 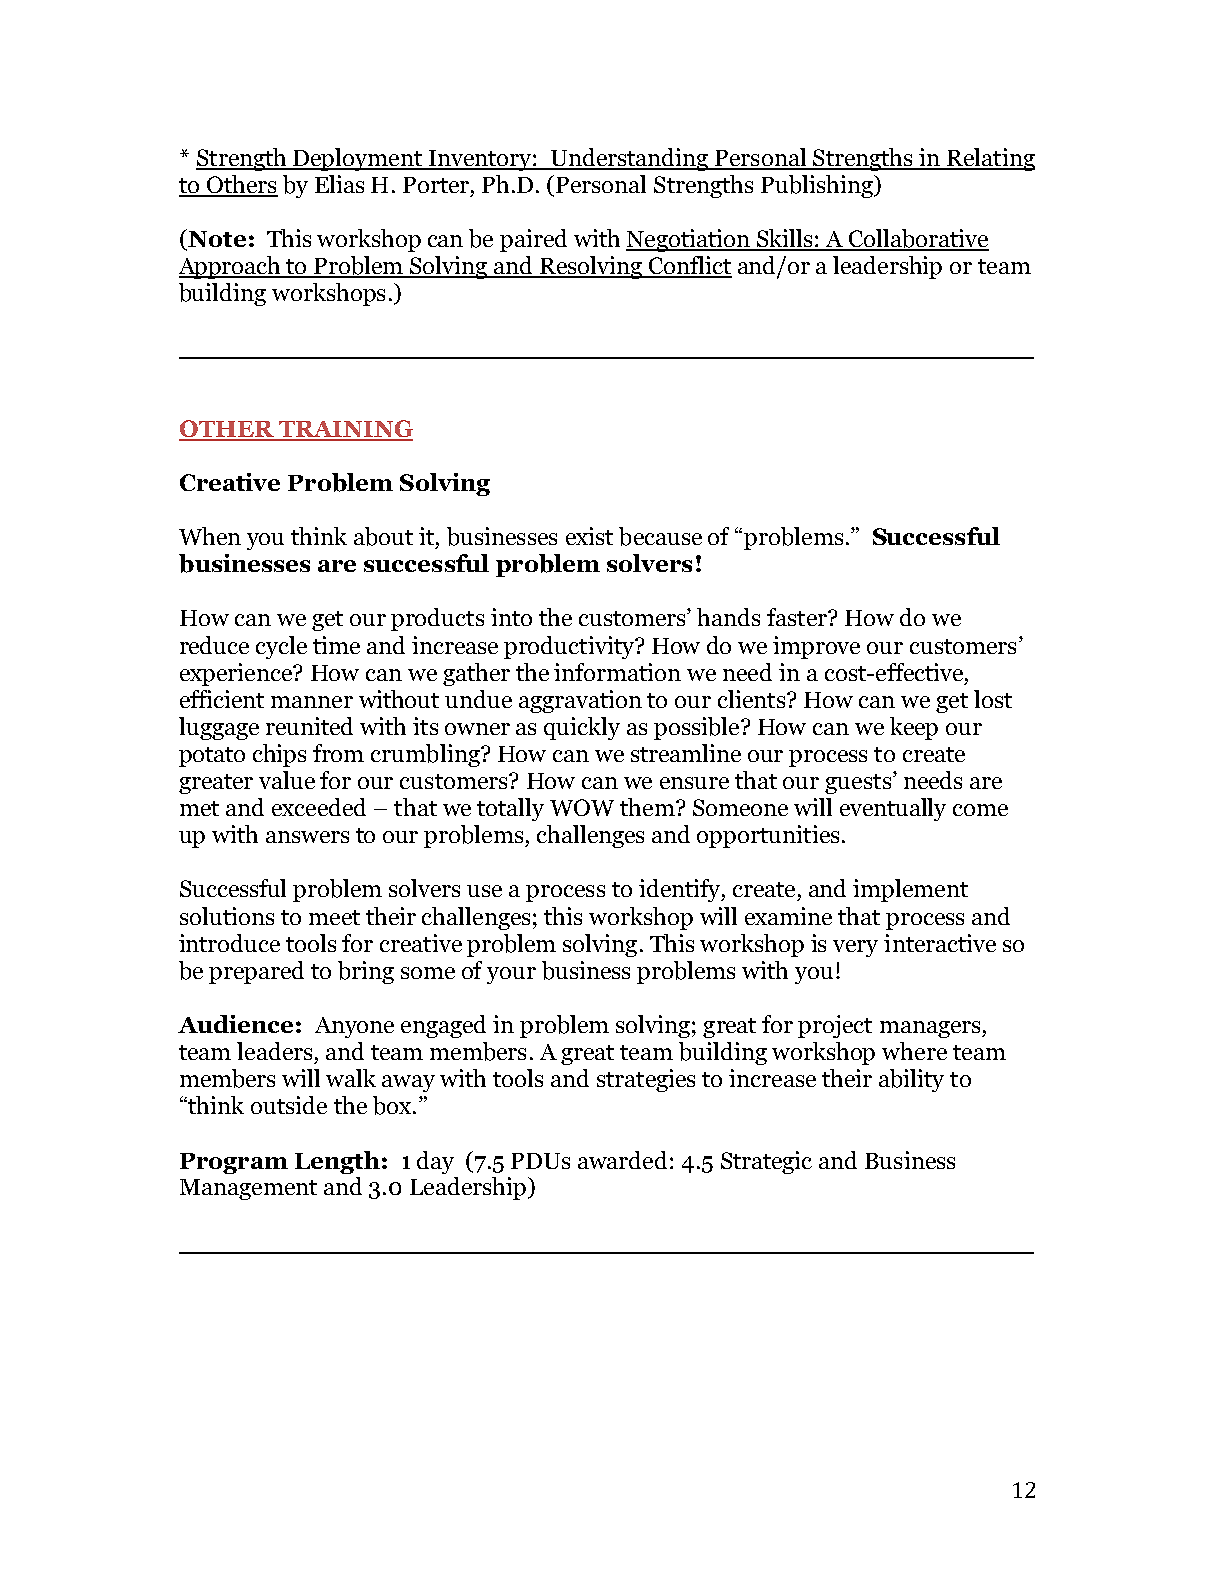 I want to click on awarded, so click(x=622, y=1160).
